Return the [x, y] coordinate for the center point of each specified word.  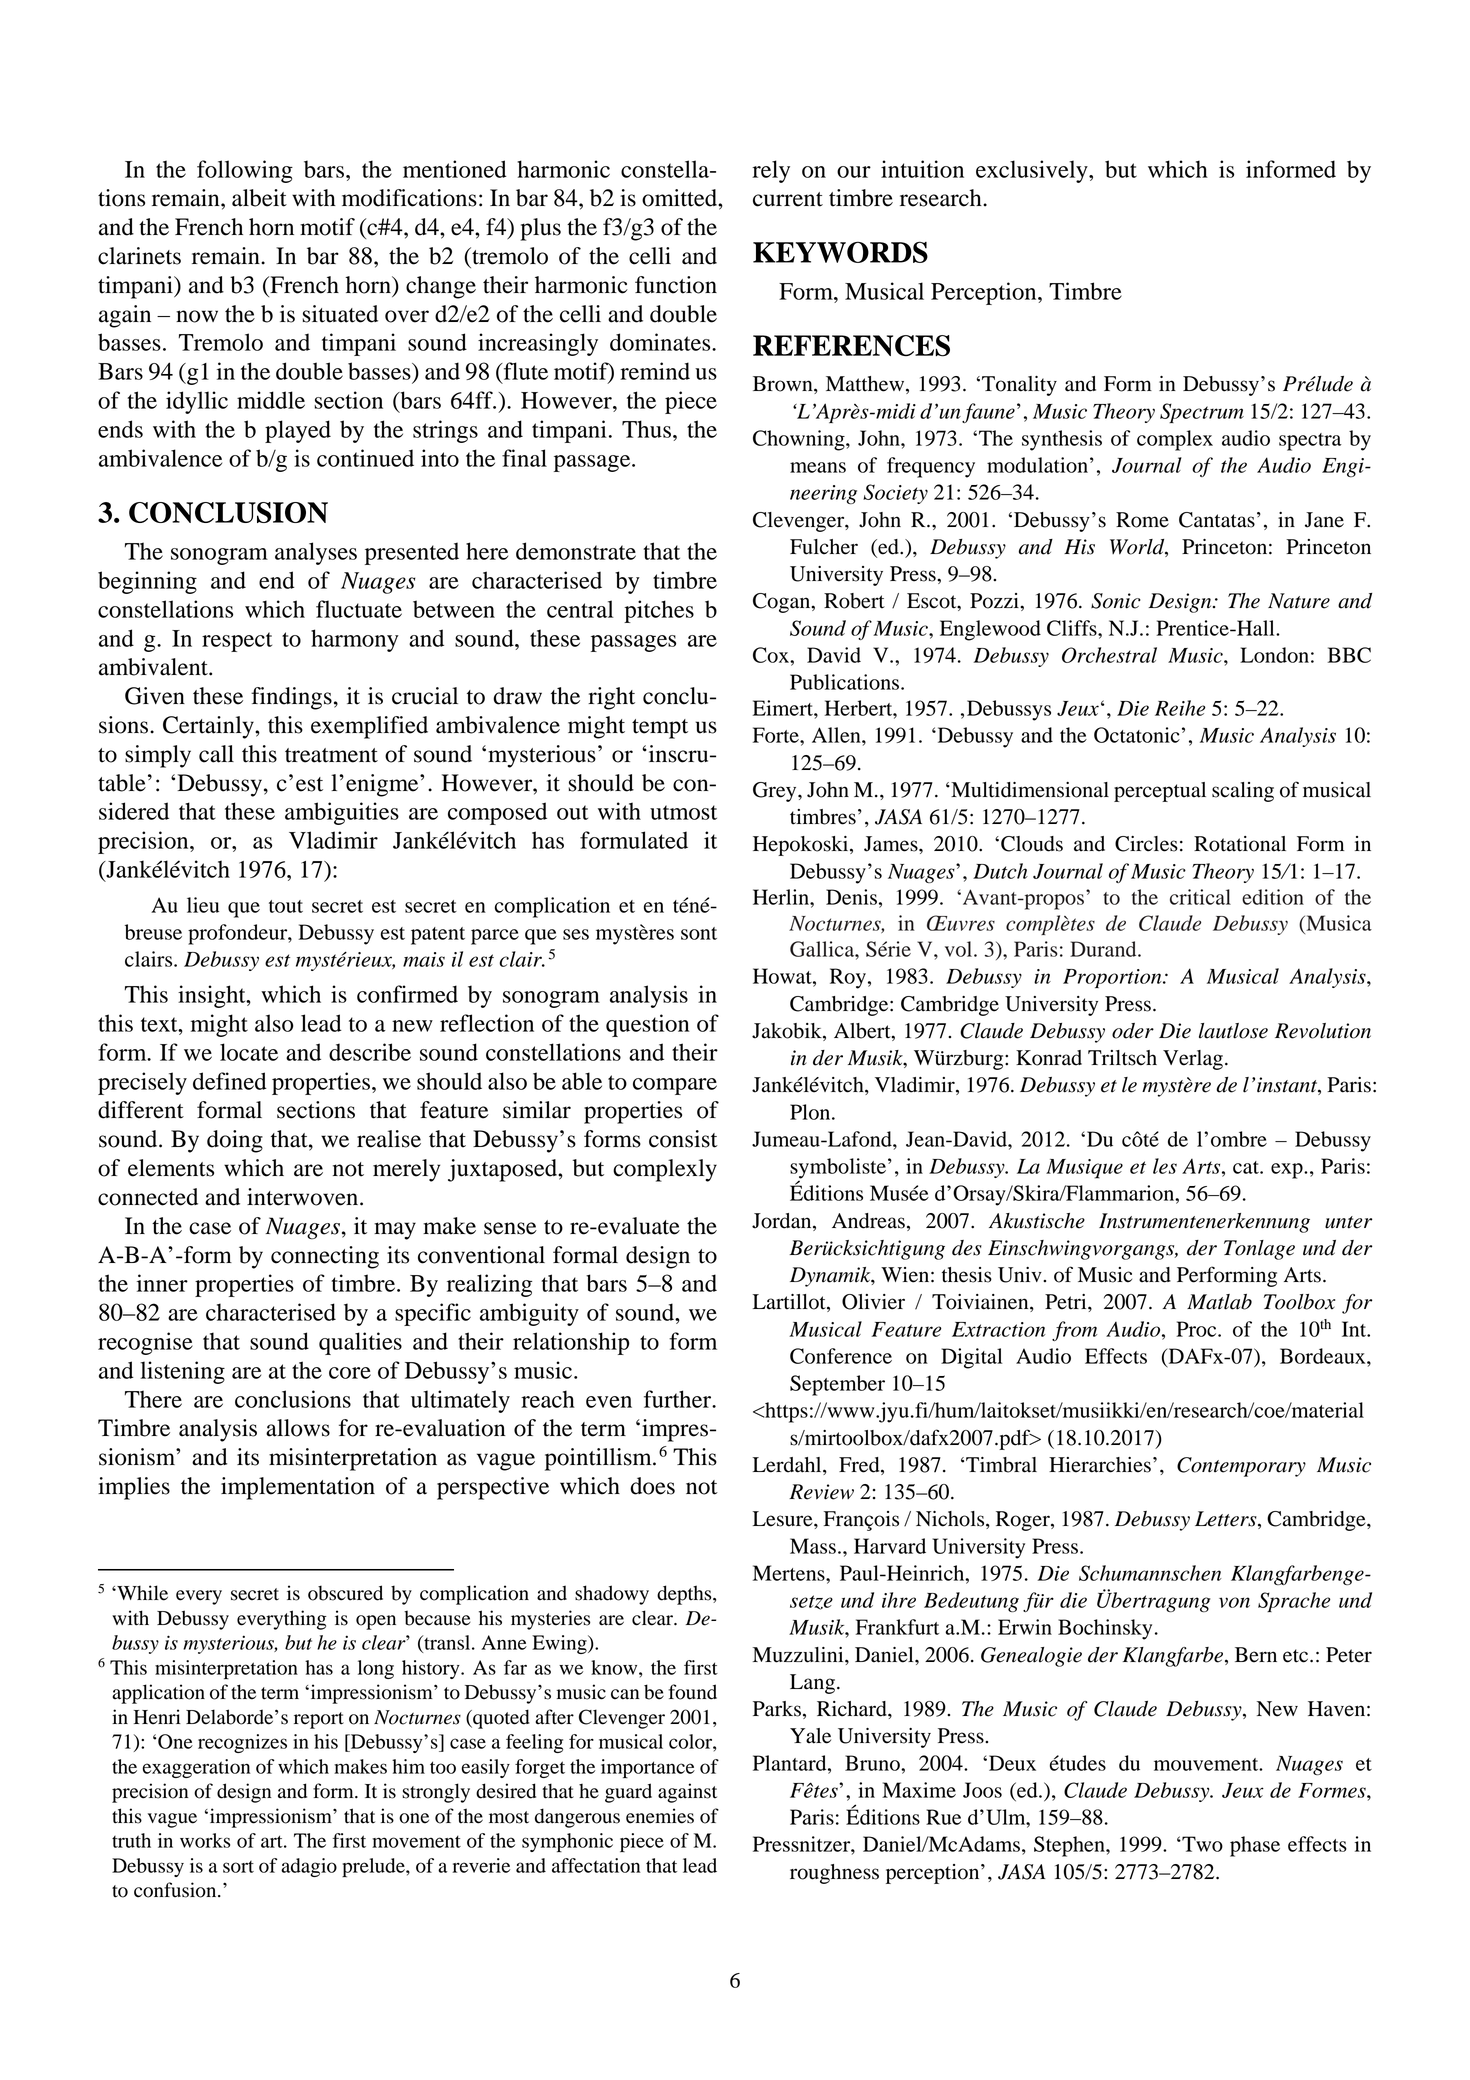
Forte [777, 735]
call [216, 754]
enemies [660, 1816]
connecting [325, 1257]
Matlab [1219, 1302]
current [788, 199]
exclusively [1033, 171]
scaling [1243, 792]
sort [238, 1867]
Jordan [783, 1222]
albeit [259, 198]
